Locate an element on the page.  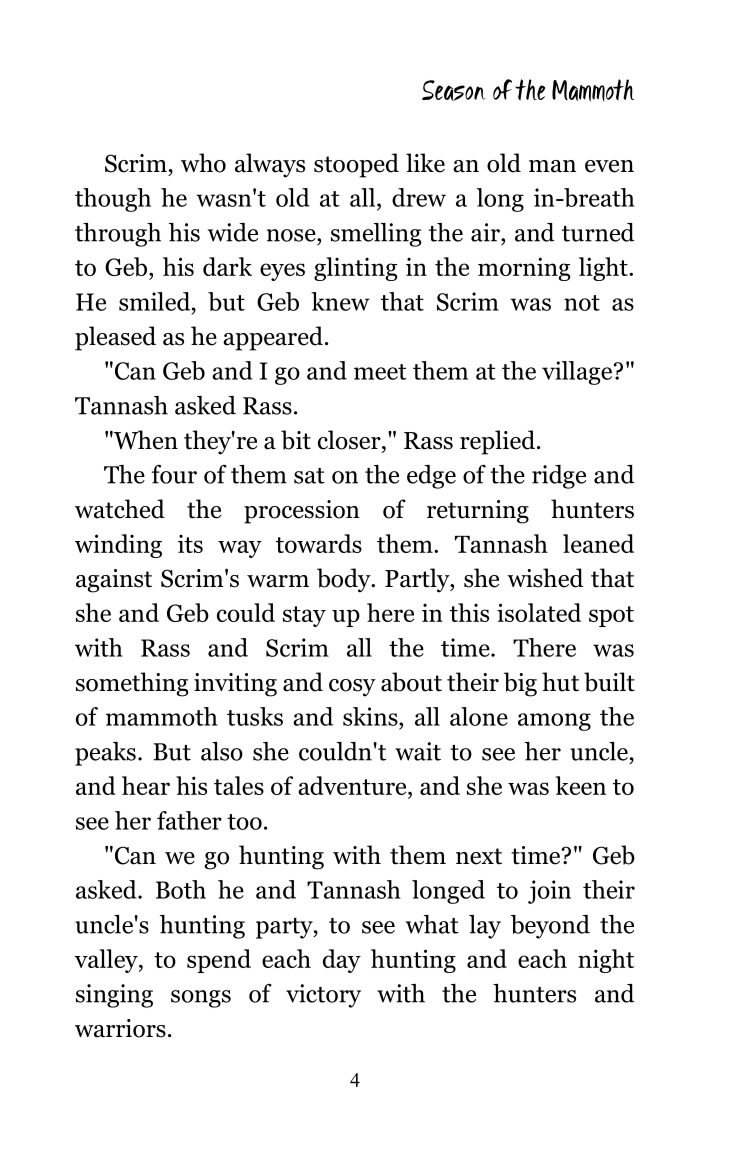
knew is located at coordinates (340, 301).
